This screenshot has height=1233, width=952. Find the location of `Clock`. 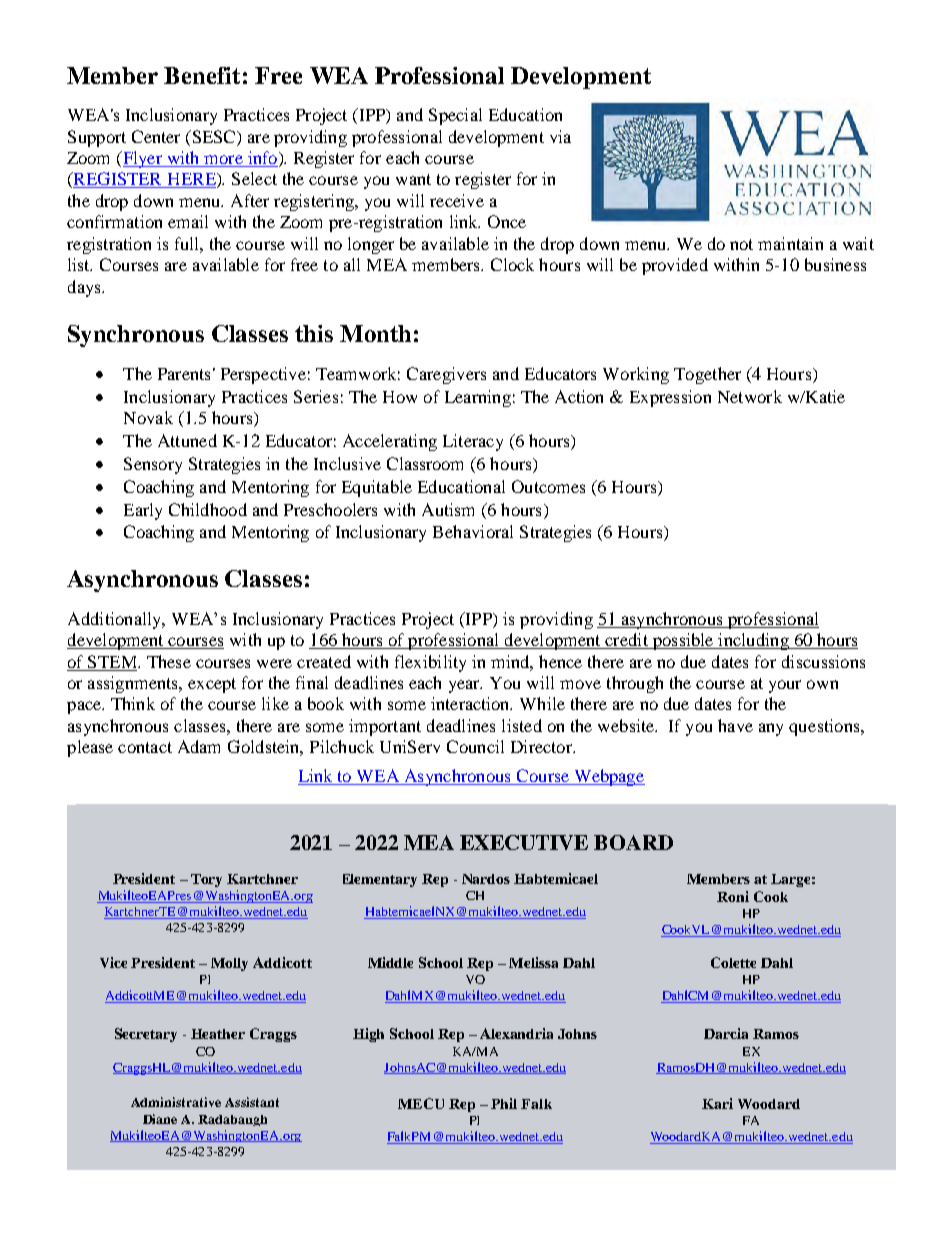

Clock is located at coordinates (512, 264).
